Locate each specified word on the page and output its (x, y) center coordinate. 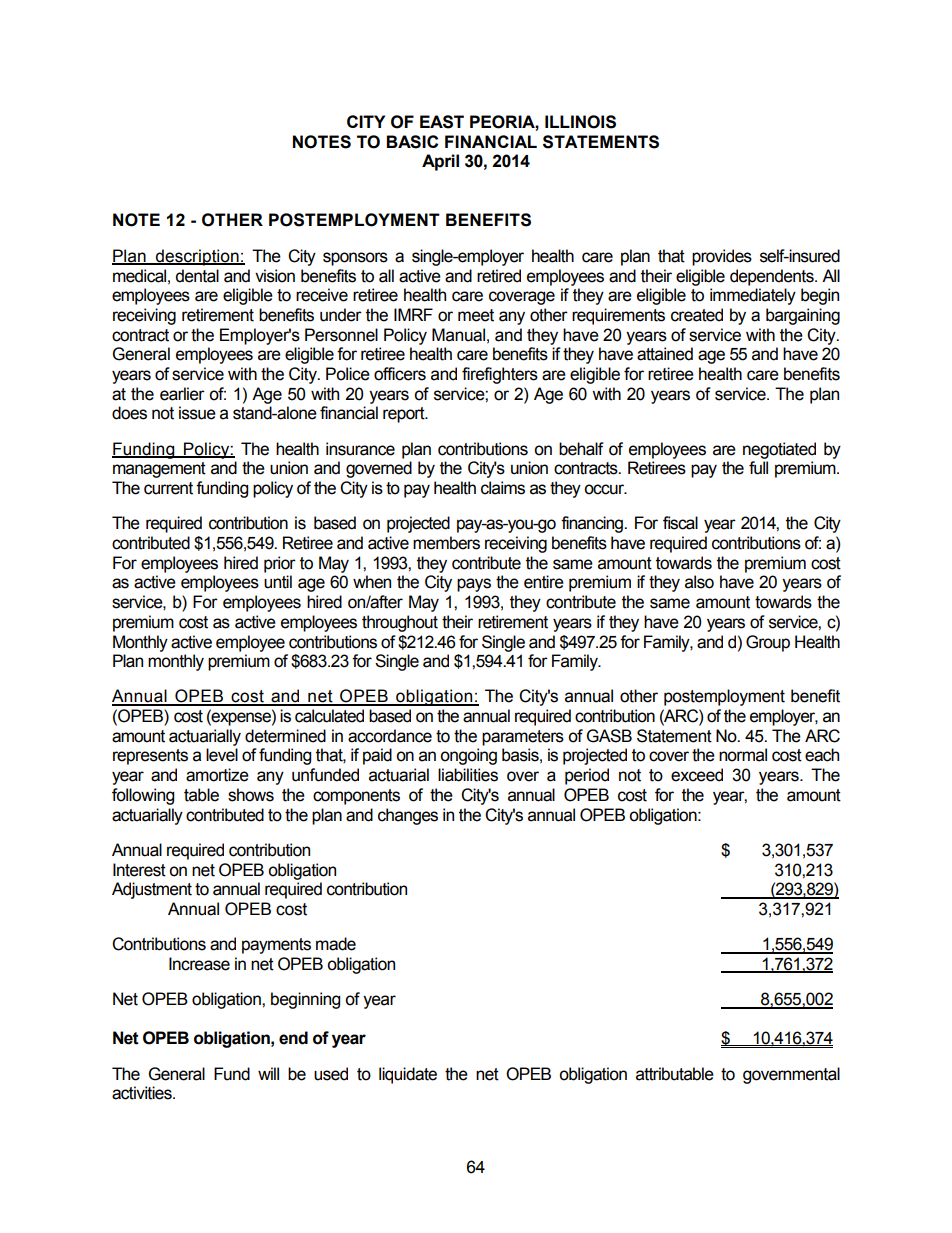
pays (474, 585)
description (197, 257)
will (268, 1073)
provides (722, 257)
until (278, 582)
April (440, 162)
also (699, 582)
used (331, 1074)
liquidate (408, 1075)
